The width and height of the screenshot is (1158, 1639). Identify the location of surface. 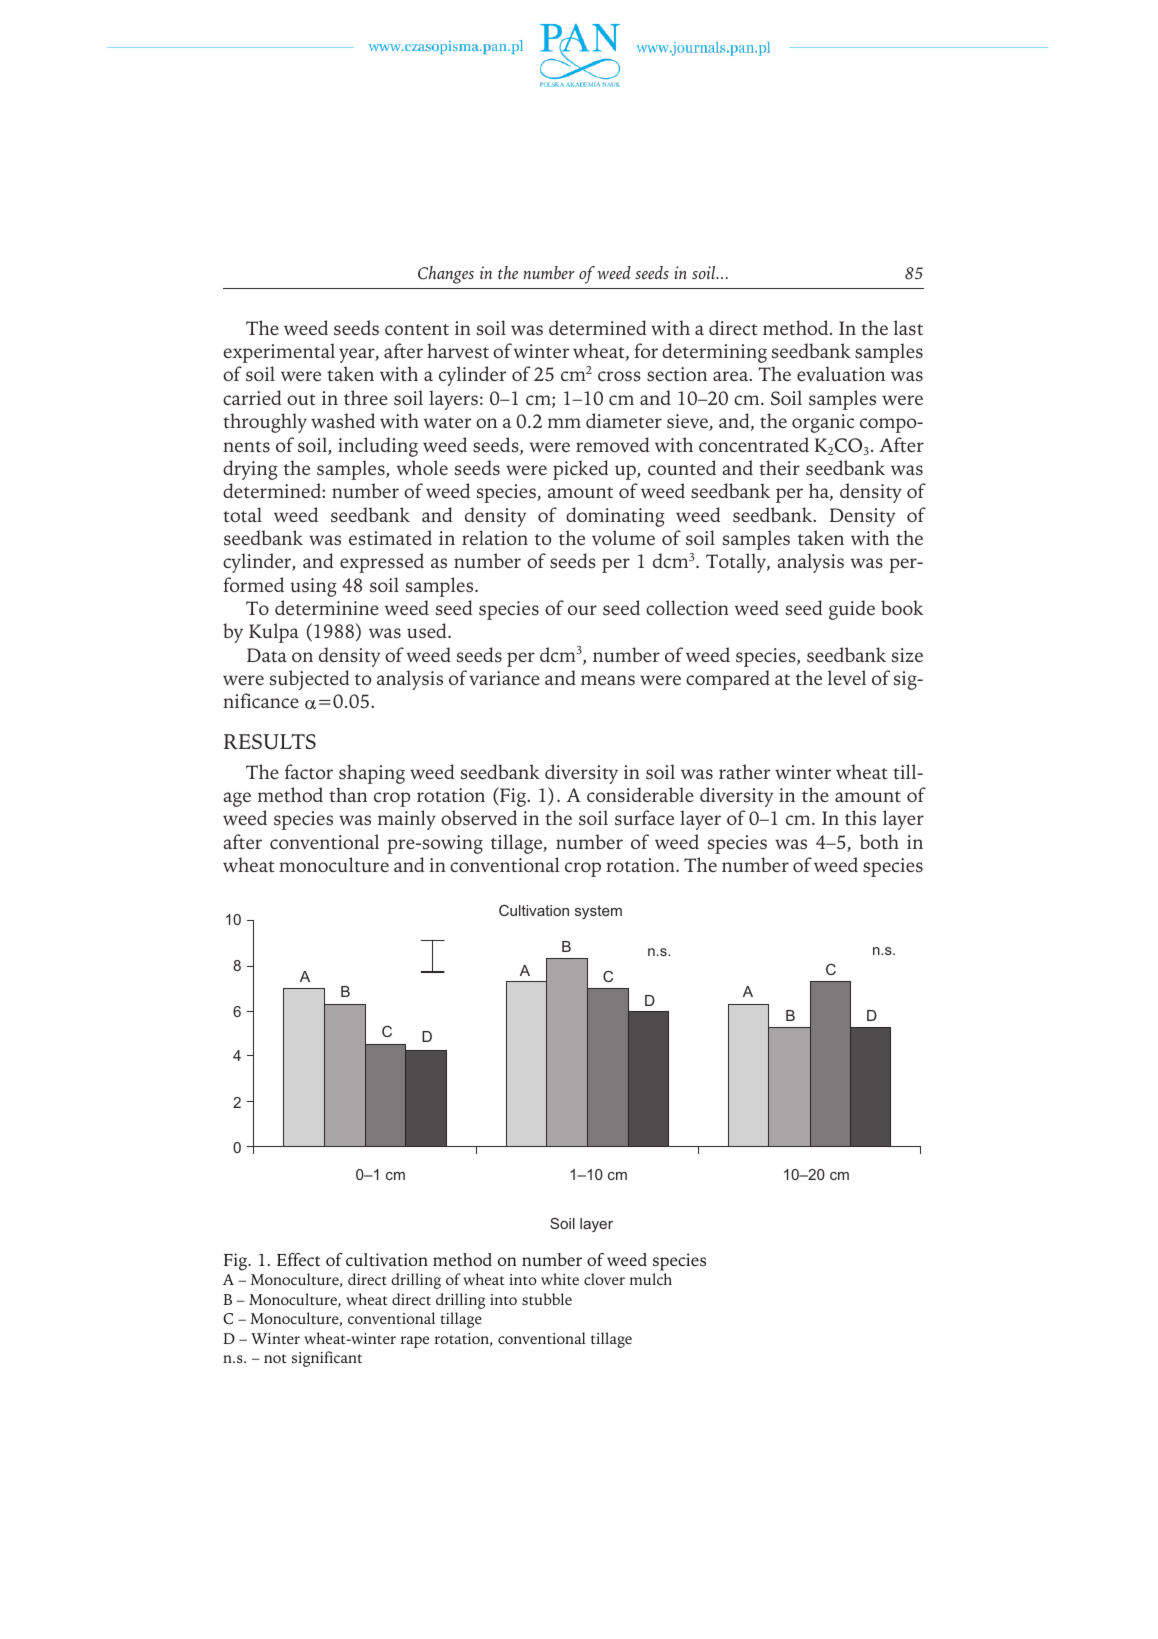
(644, 818).
